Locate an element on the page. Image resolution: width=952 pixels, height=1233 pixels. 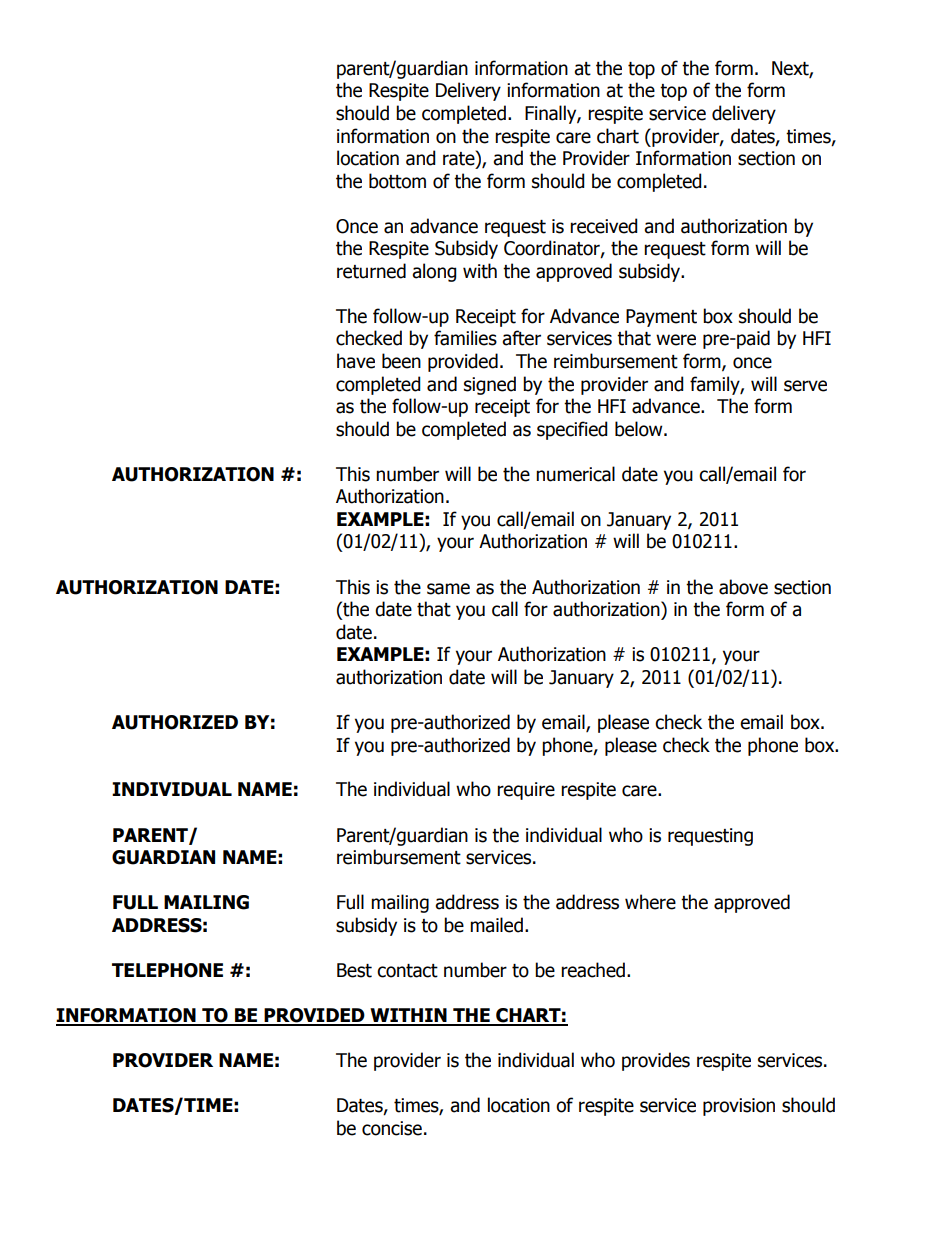
require is located at coordinates (526, 791).
